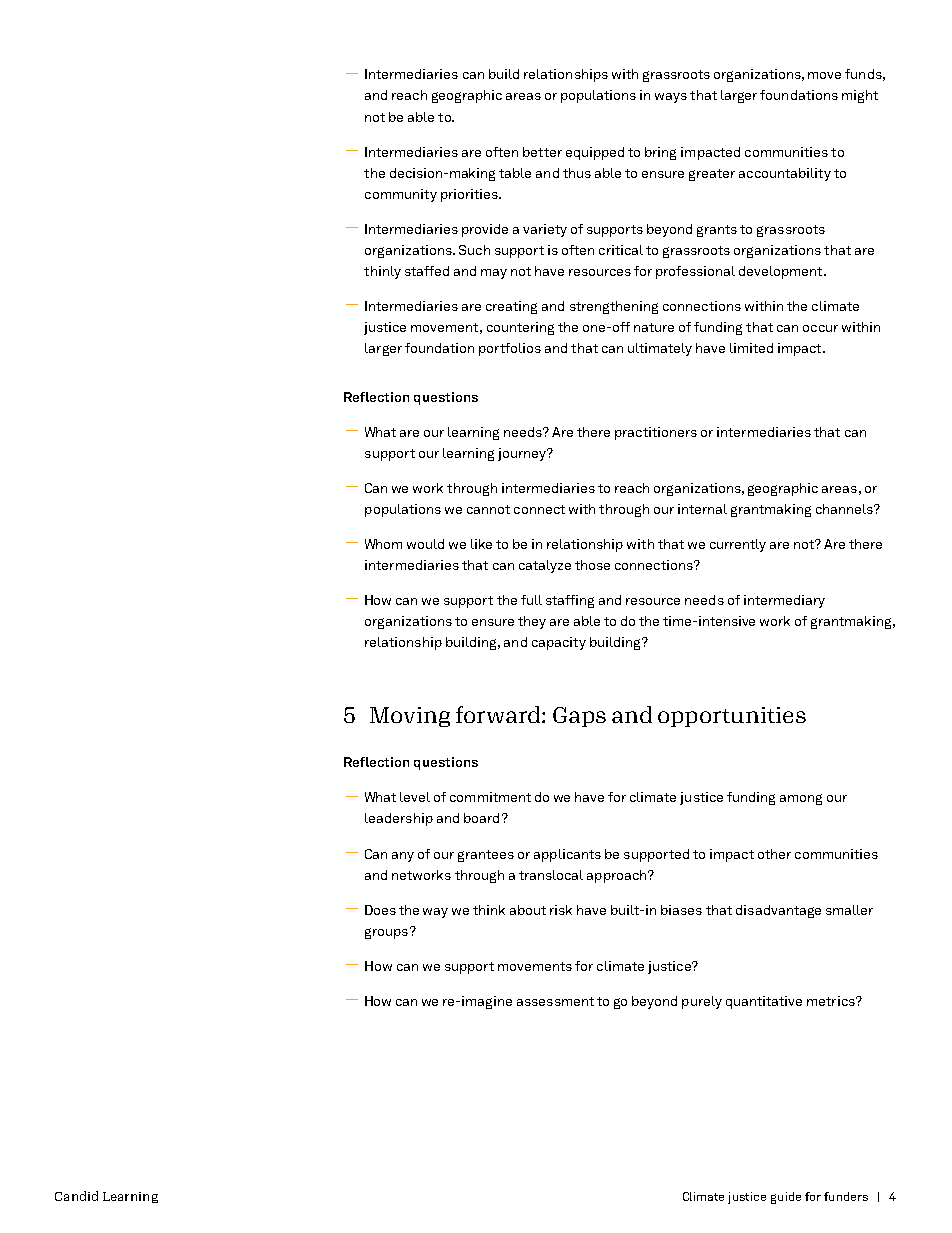 Image resolution: width=952 pixels, height=1233 pixels. Describe the element at coordinates (542, 152) in the screenshot. I see `better` at that location.
